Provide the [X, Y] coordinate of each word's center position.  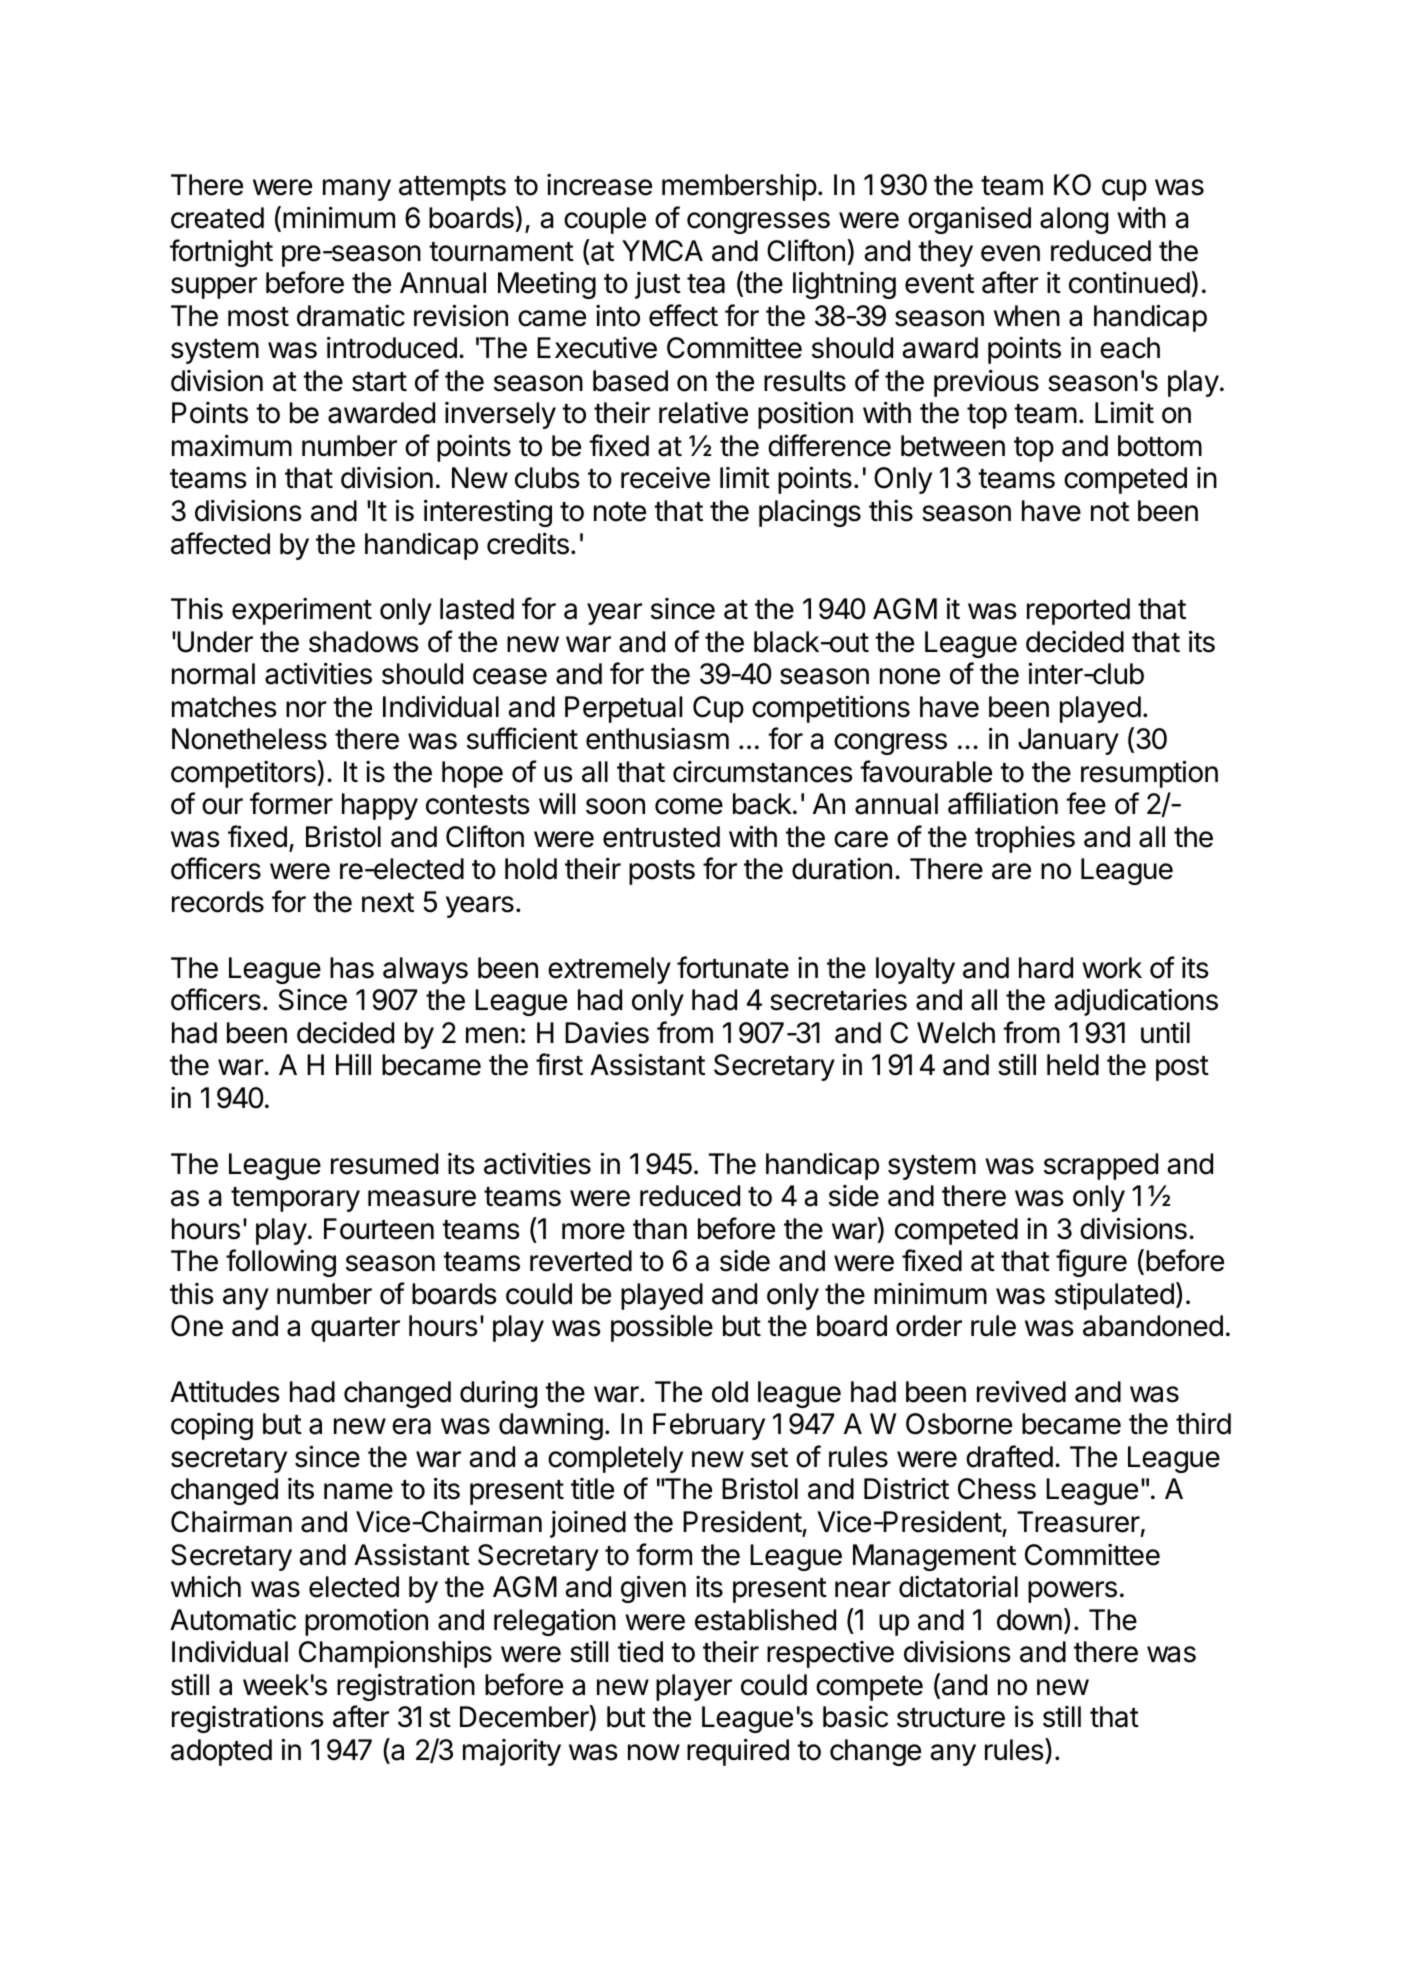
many [357, 190]
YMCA [662, 251]
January [1068, 741]
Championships [395, 1654]
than [660, 1229]
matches [224, 707]
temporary [295, 1199]
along [1074, 220]
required [738, 1752]
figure [1091, 1263]
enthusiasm [657, 739]
